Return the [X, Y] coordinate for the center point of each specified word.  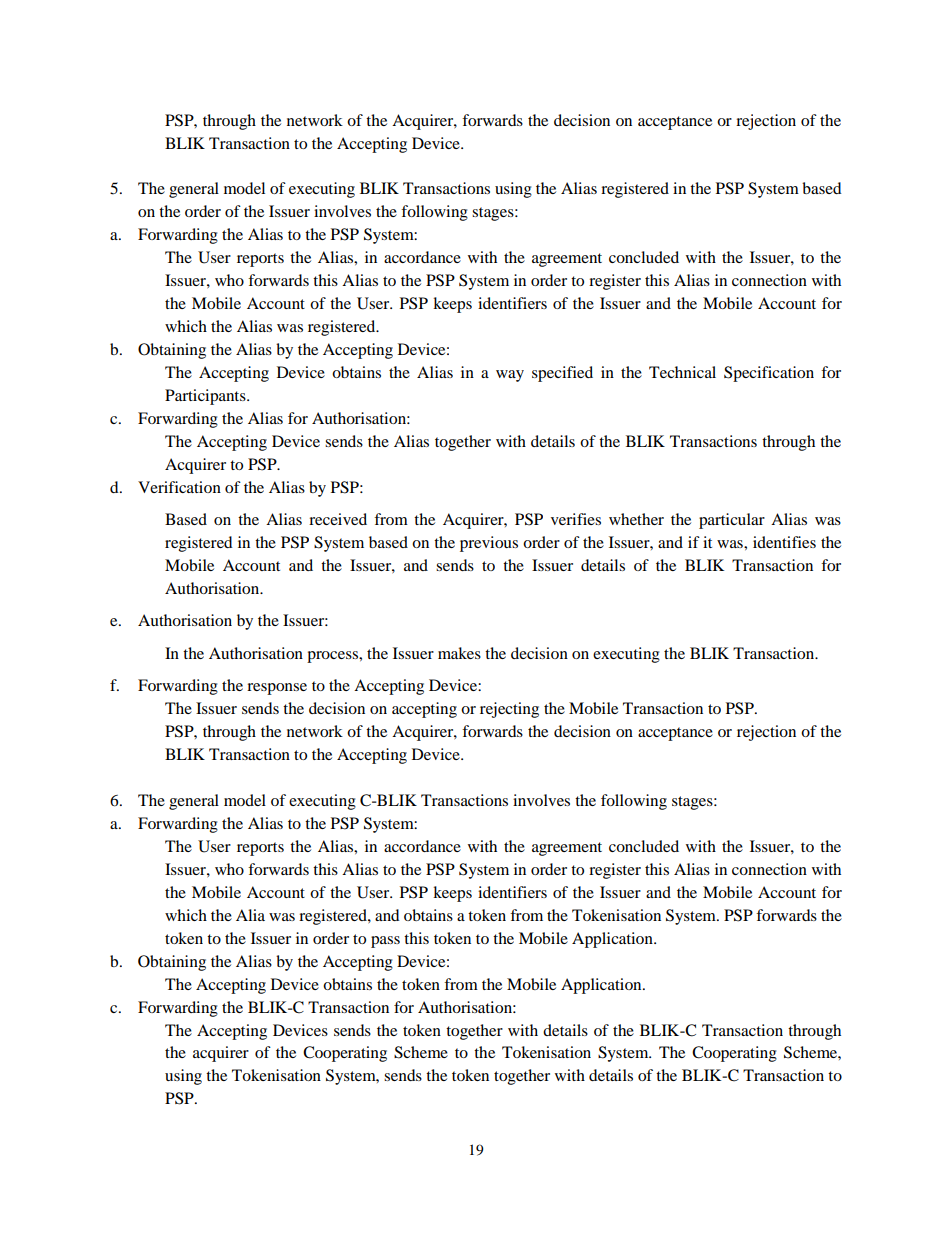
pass [385, 942]
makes [459, 653]
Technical [682, 372]
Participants [206, 397]
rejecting [509, 710]
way [510, 376]
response [277, 689]
